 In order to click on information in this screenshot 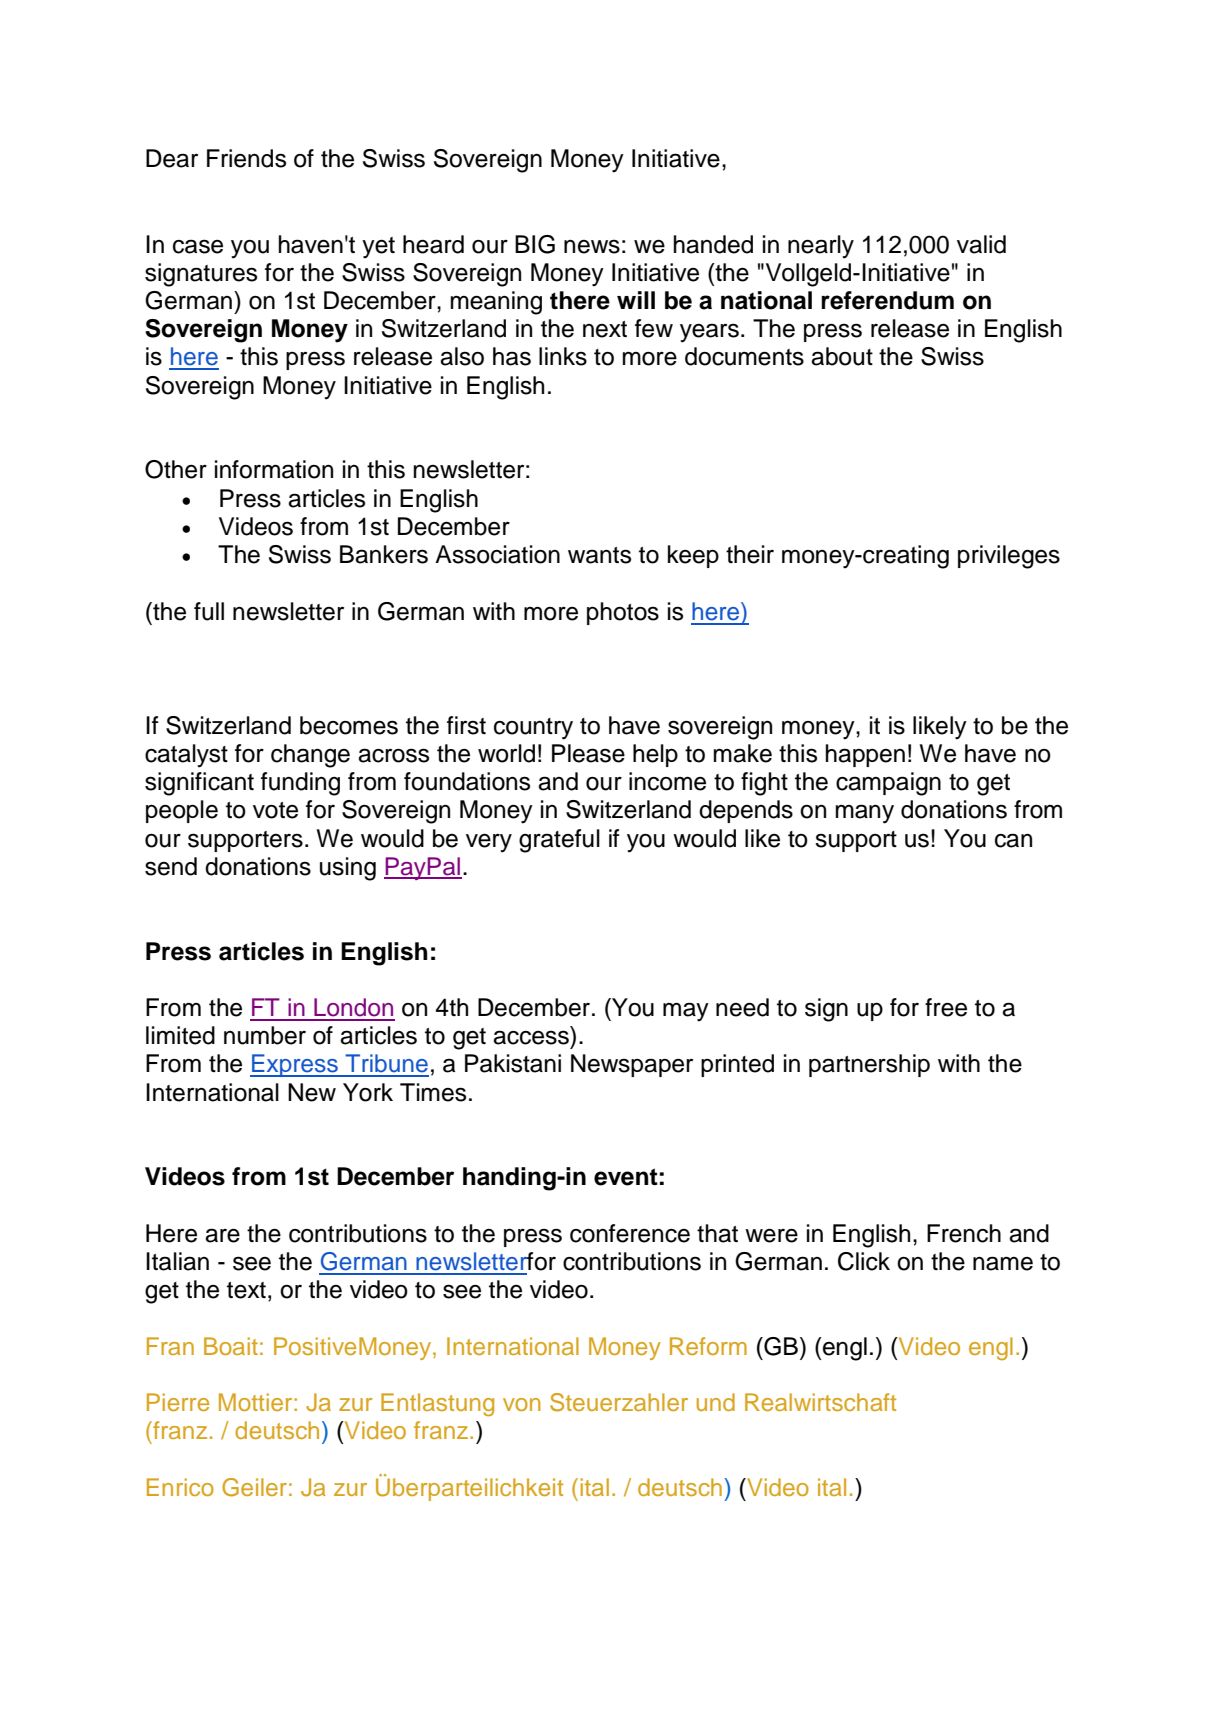, I will do `click(274, 469)`.
